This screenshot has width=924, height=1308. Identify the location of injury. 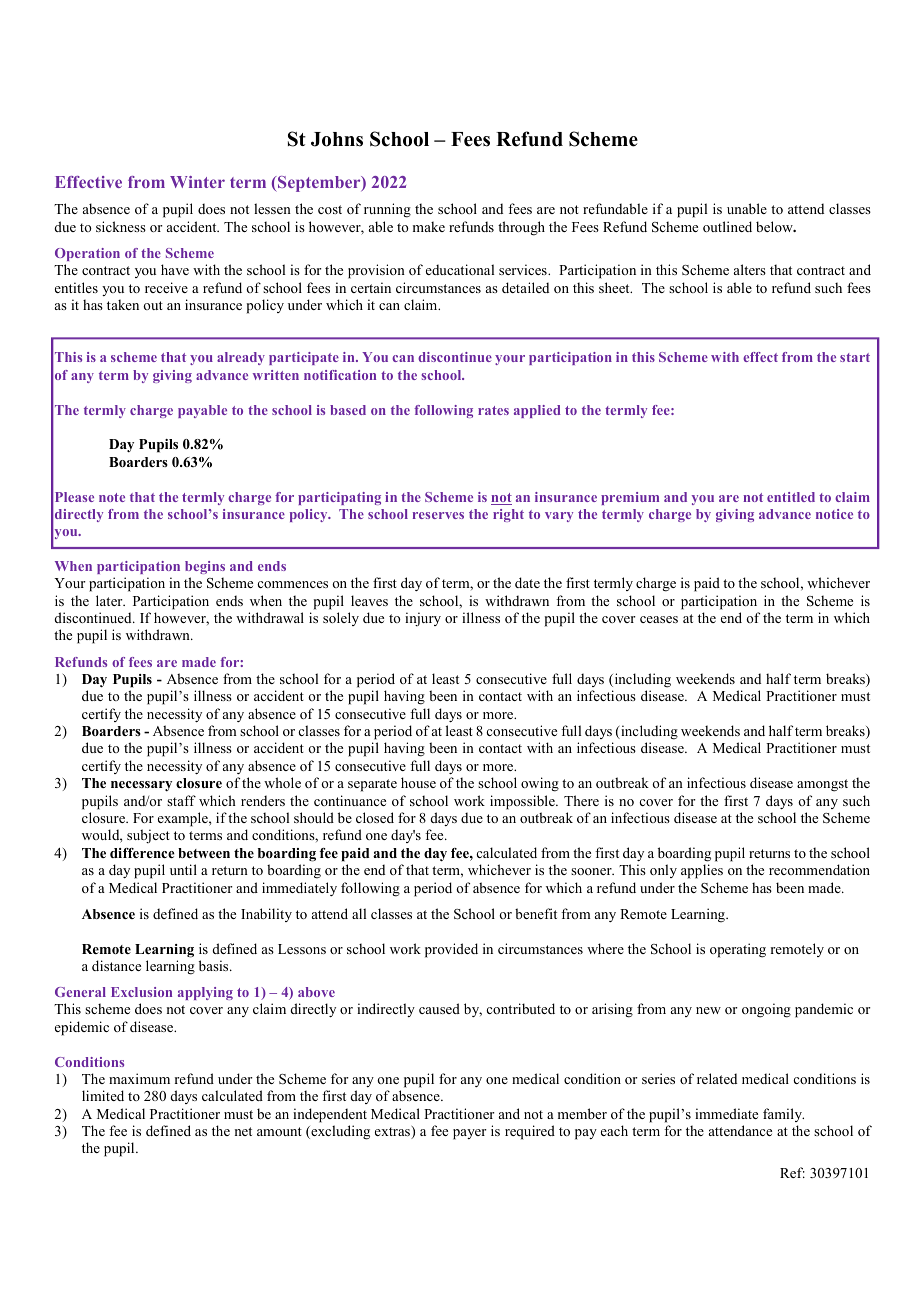
(423, 619).
